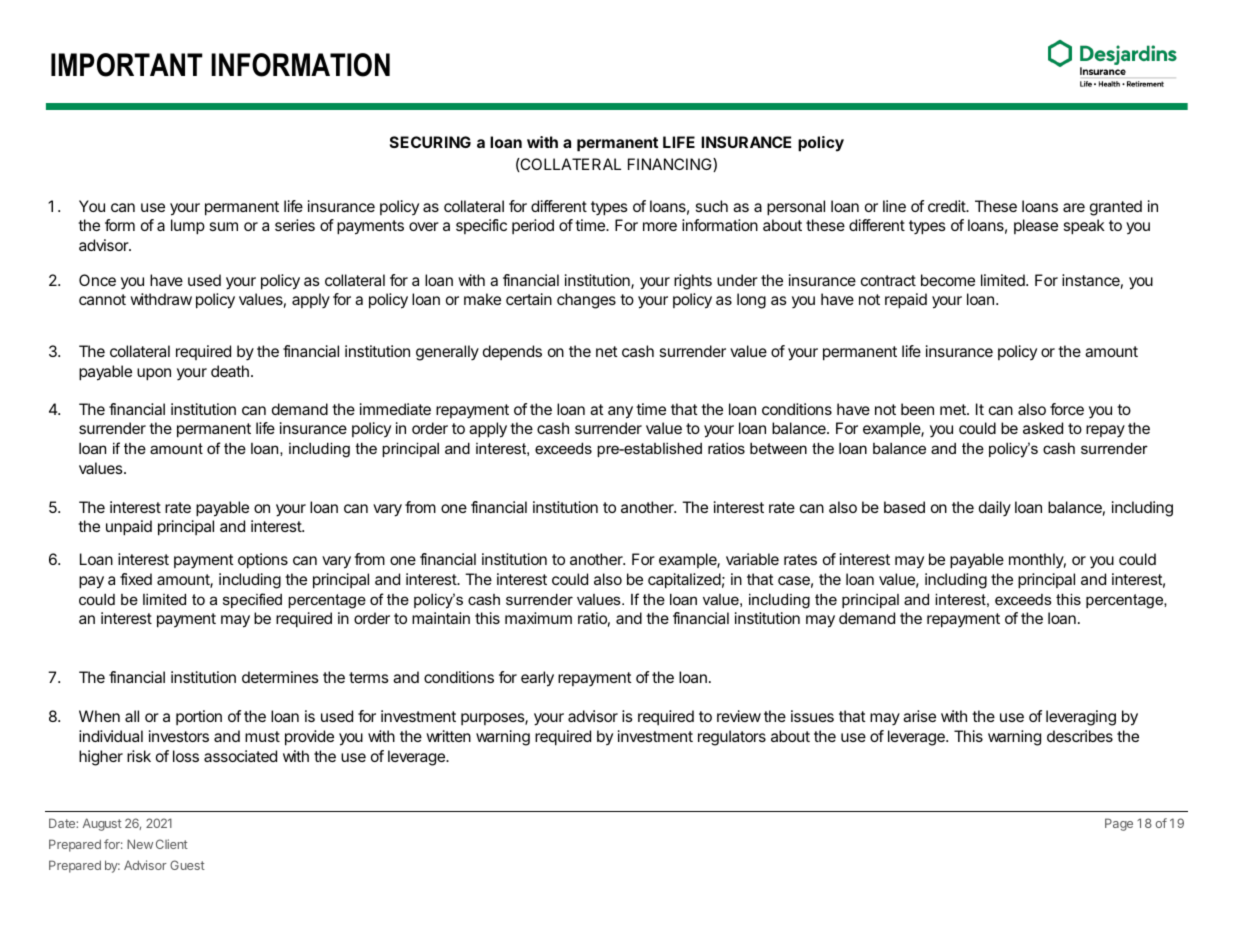 Image resolution: width=1233 pixels, height=952 pixels. What do you see at coordinates (671, 165) in the page?
I see `FINANCING` at bounding box center [671, 165].
